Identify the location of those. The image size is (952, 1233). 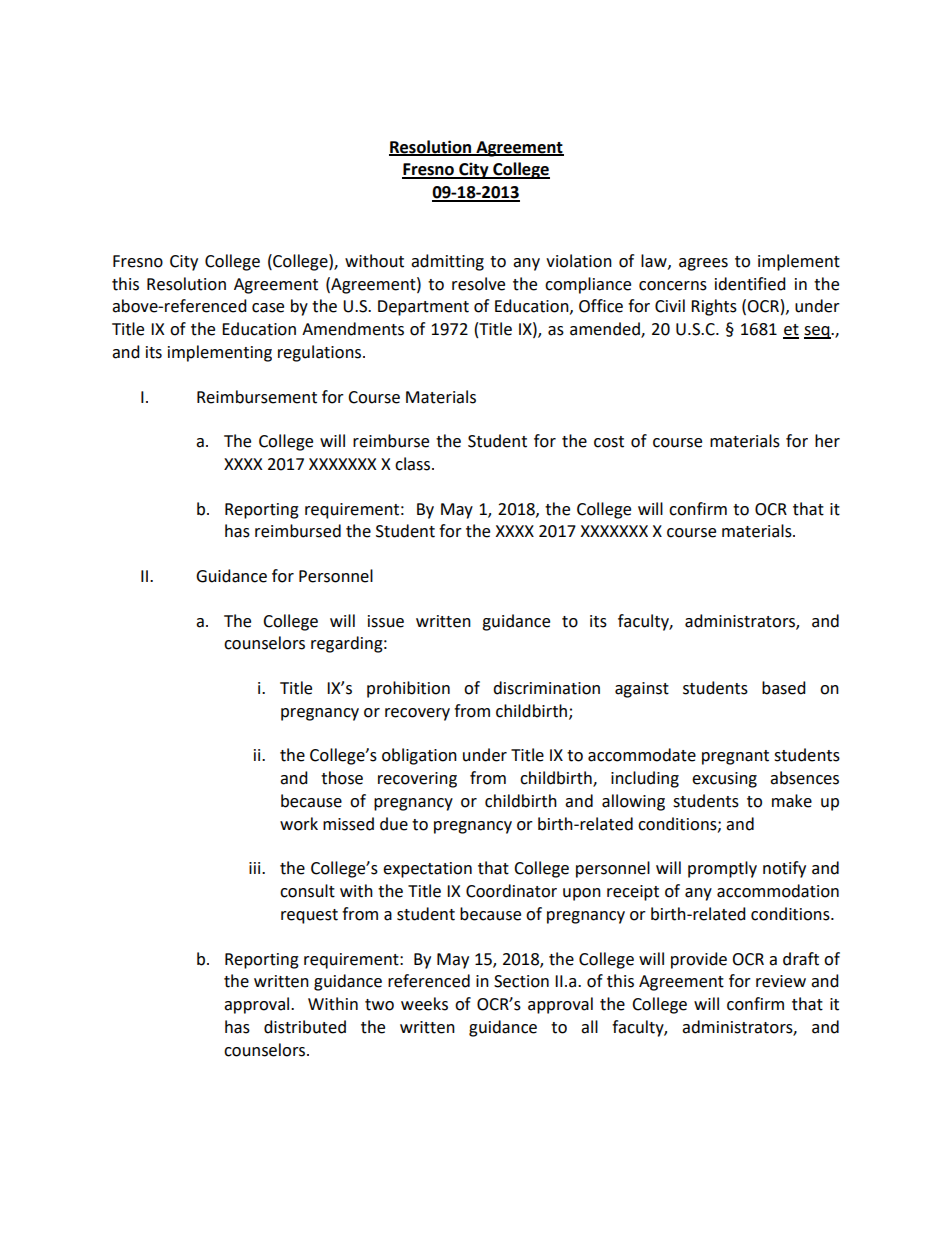
(342, 778).
